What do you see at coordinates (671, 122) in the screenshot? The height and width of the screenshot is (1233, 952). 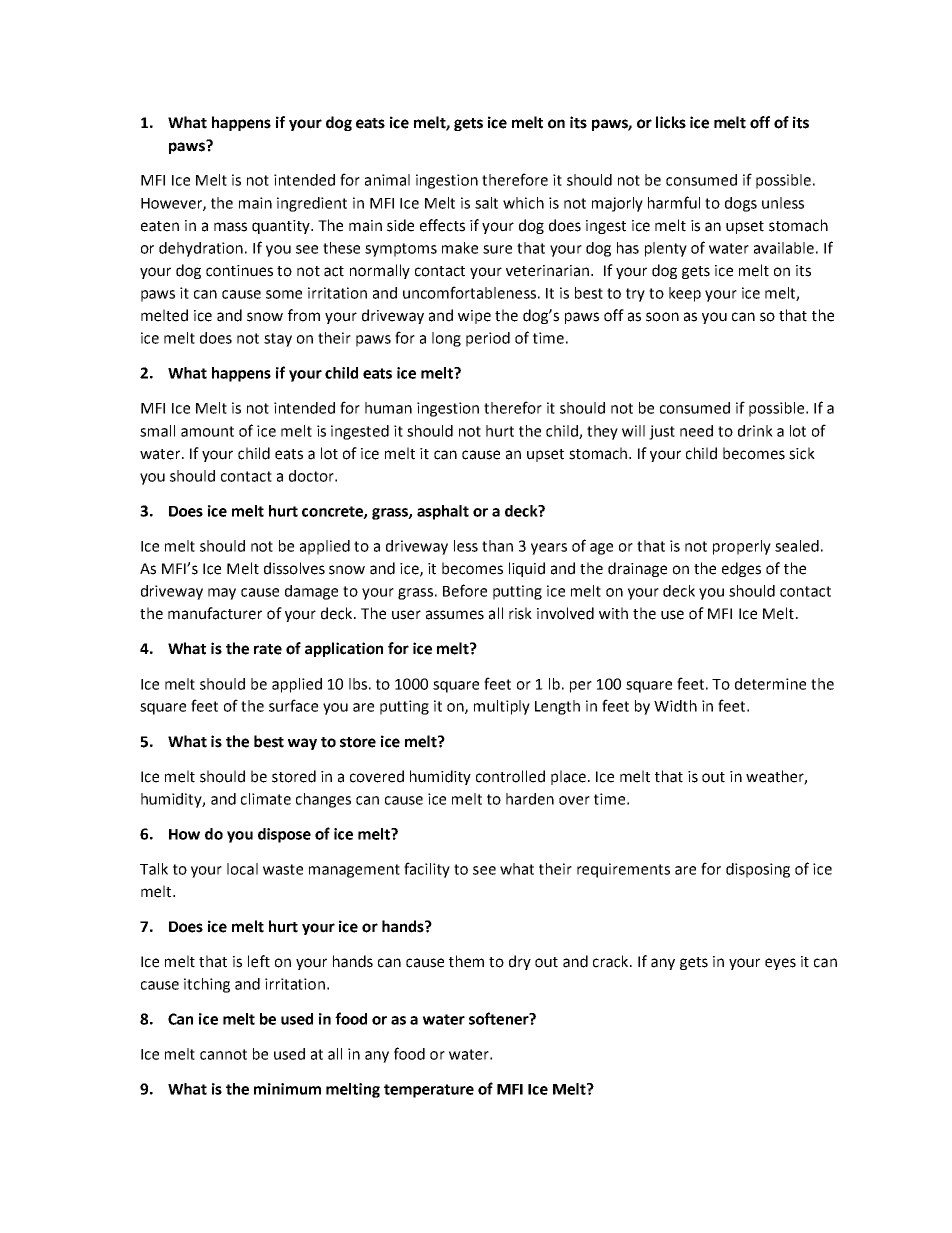 I see `licks` at bounding box center [671, 122].
